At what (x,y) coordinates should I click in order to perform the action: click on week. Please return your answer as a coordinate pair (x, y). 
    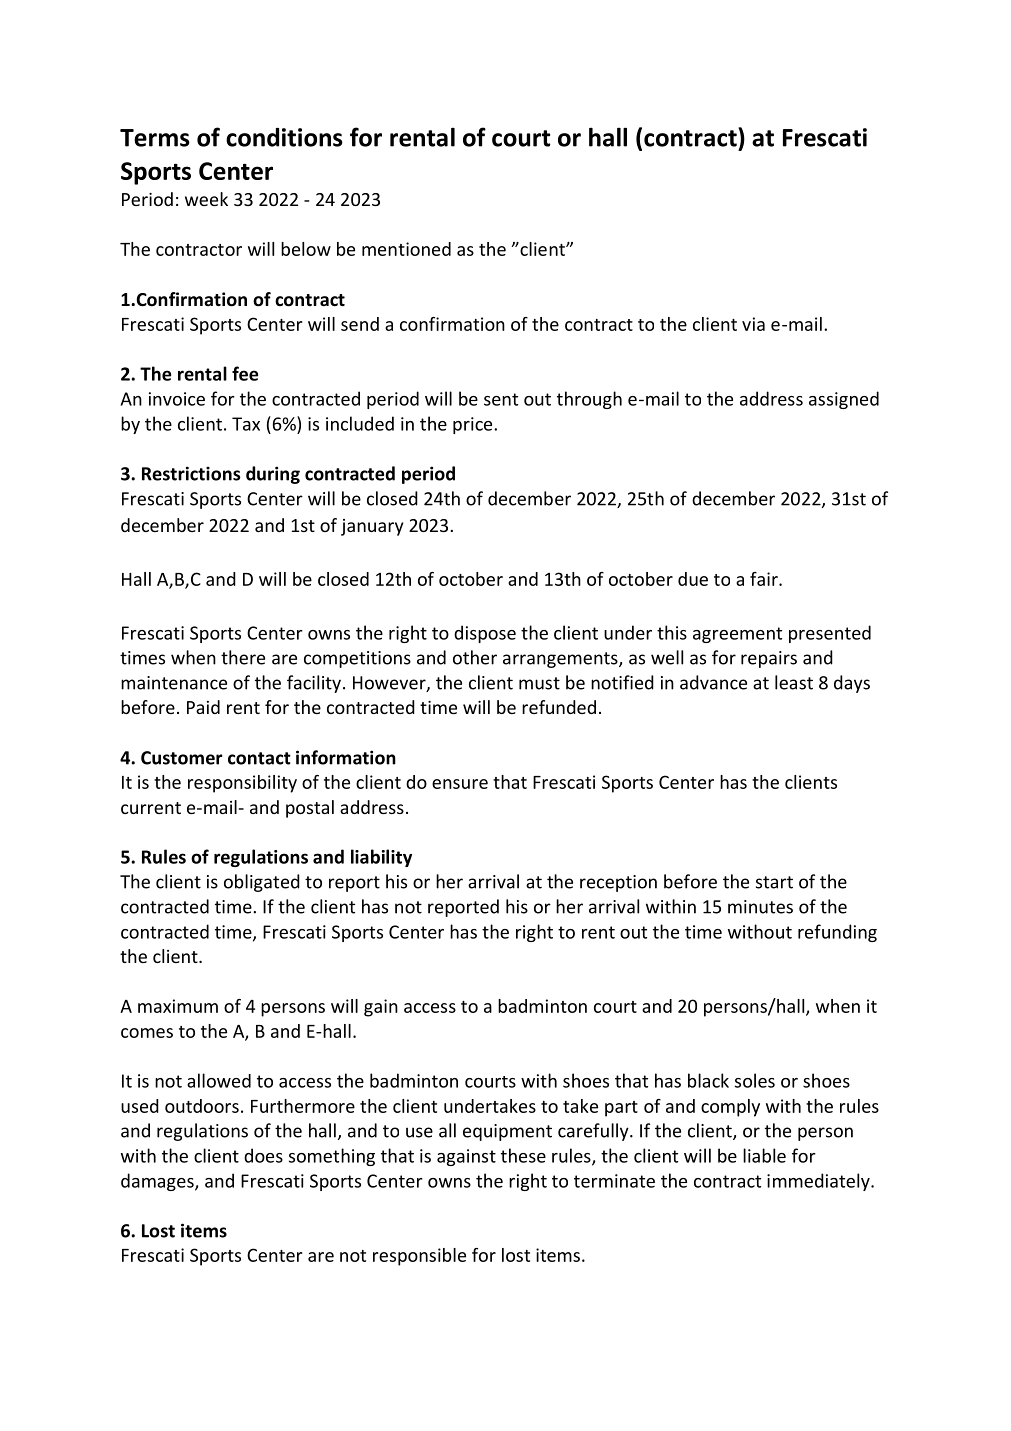
    Looking at the image, I should click on (206, 199).
